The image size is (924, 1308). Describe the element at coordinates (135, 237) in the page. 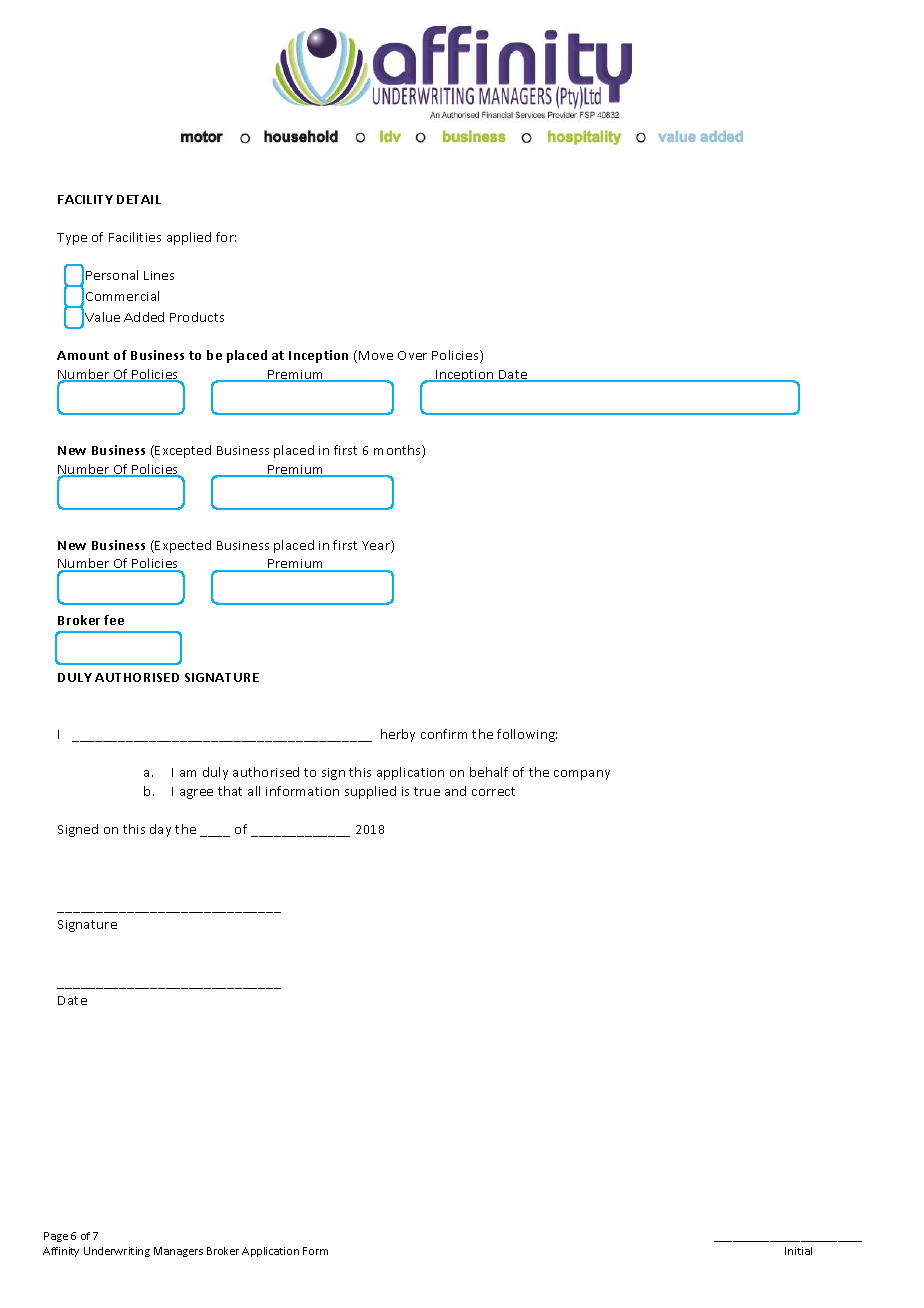

I see `Facilities` at that location.
